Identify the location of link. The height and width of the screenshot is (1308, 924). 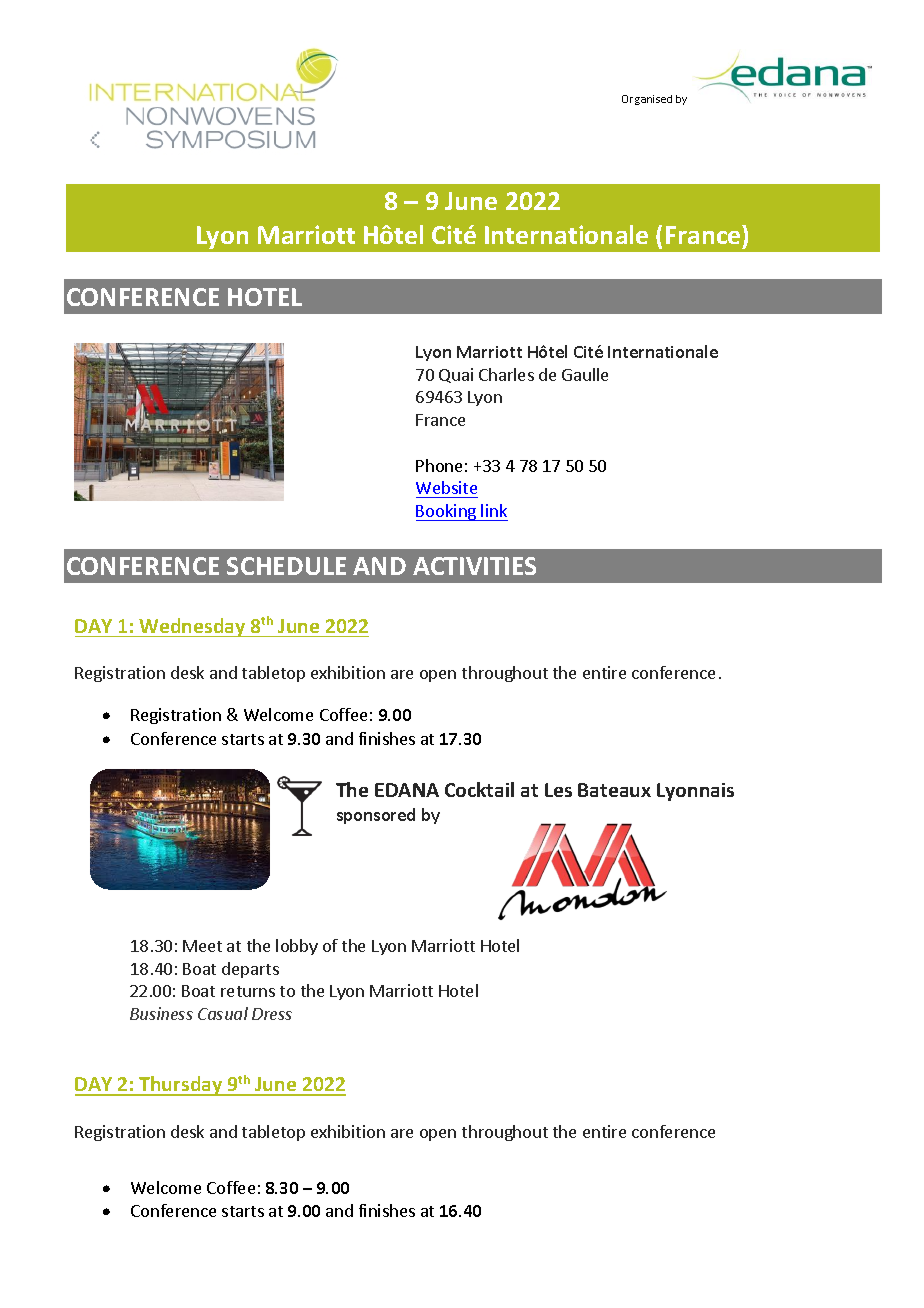
(494, 510).
